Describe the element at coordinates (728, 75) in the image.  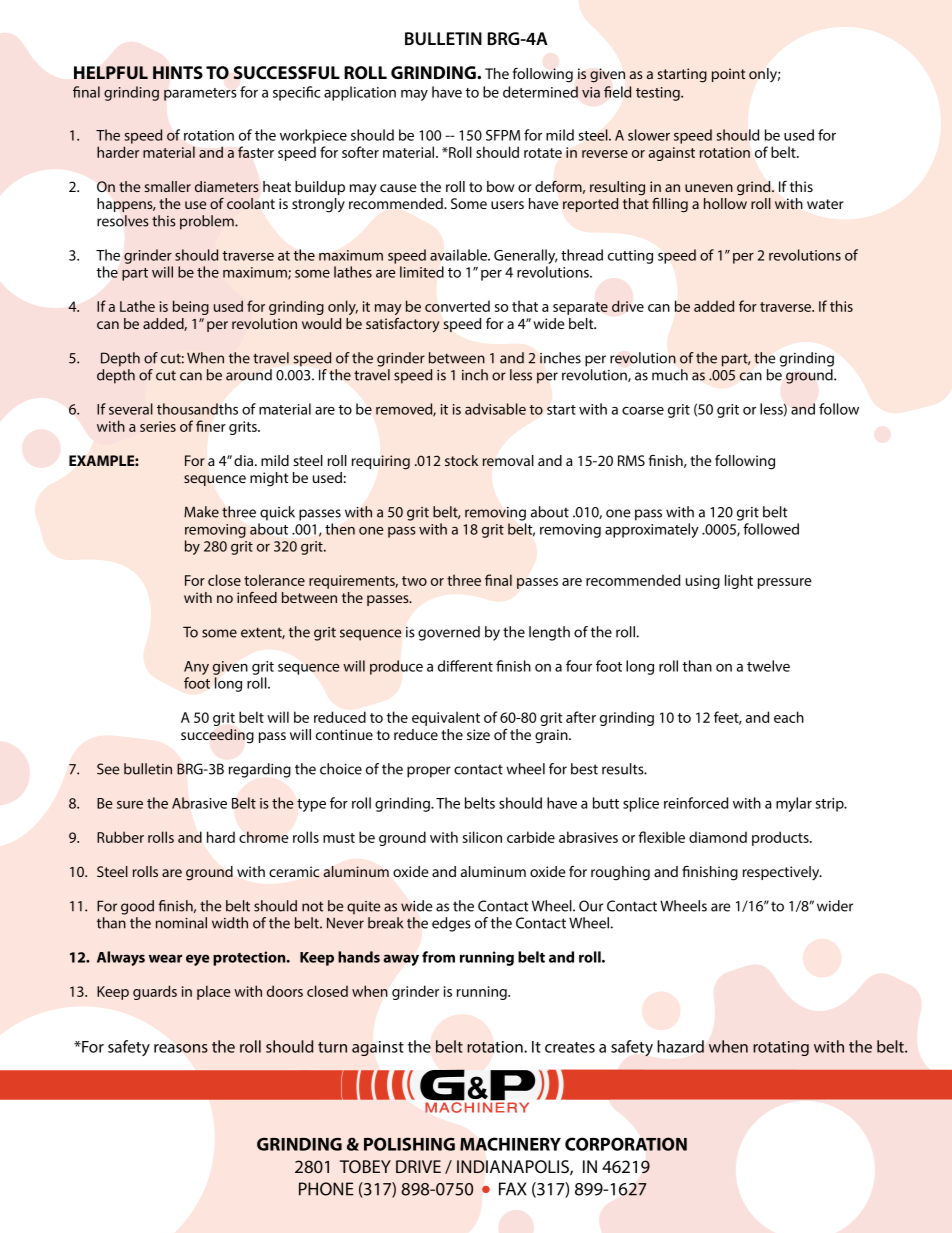
I see `point` at that location.
